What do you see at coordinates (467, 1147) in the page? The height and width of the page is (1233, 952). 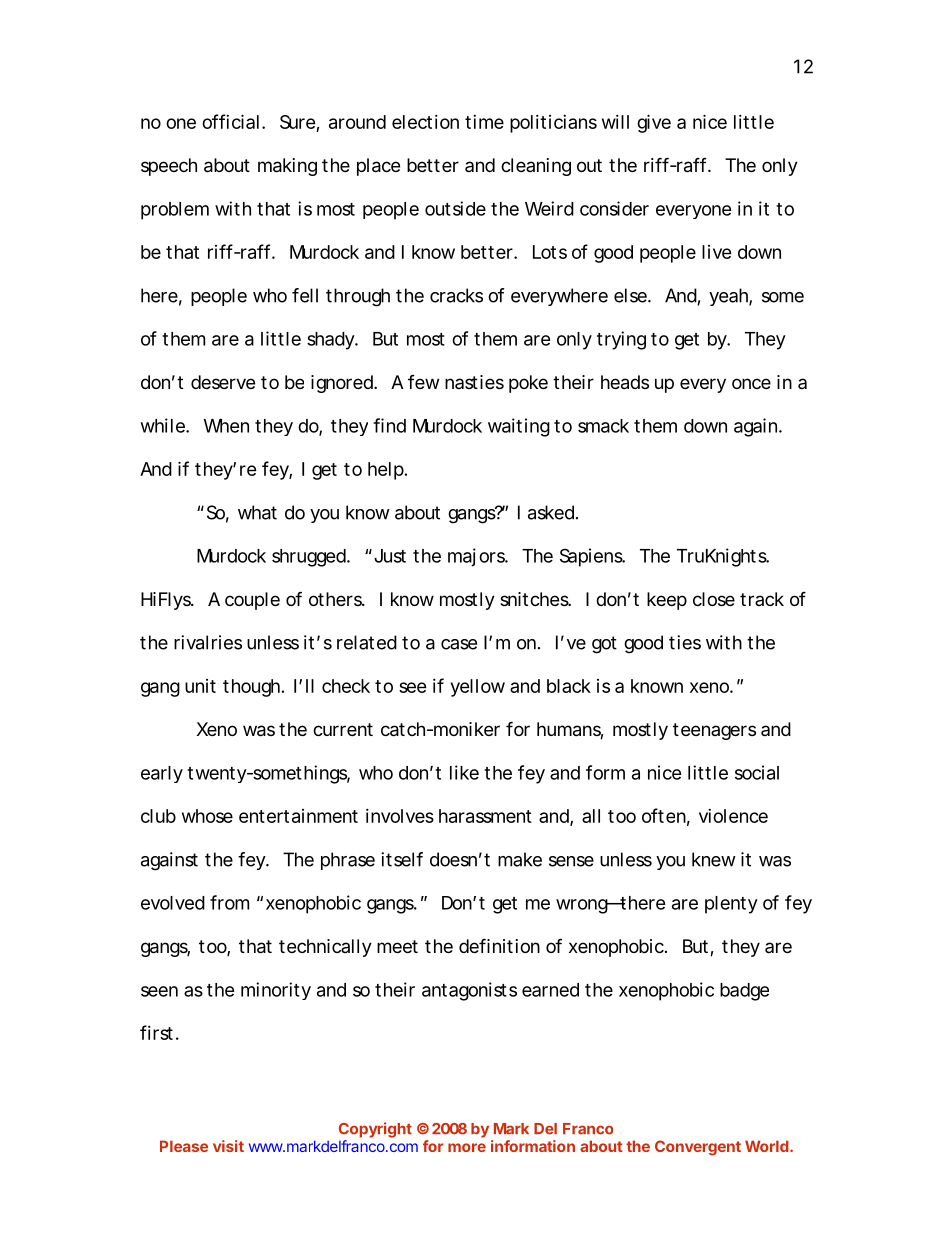 I see `more` at bounding box center [467, 1147].
